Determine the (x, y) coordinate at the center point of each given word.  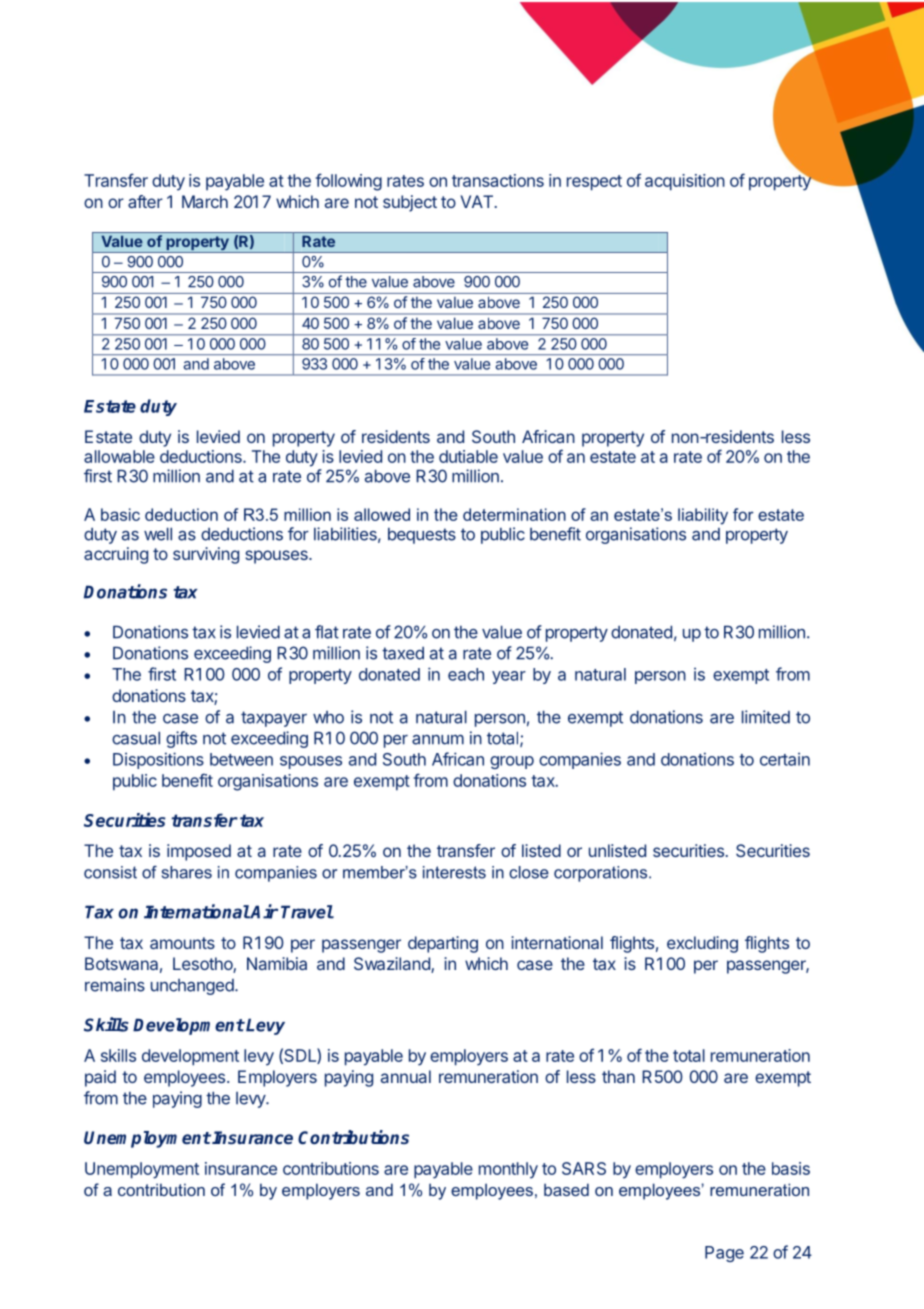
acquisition (685, 182)
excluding (702, 944)
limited (766, 717)
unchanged (193, 987)
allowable (119, 456)
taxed (403, 653)
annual (406, 1076)
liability (703, 516)
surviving (206, 555)
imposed (199, 852)
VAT (476, 201)
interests (454, 872)
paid (100, 1078)
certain (785, 759)
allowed (382, 514)
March (205, 201)
